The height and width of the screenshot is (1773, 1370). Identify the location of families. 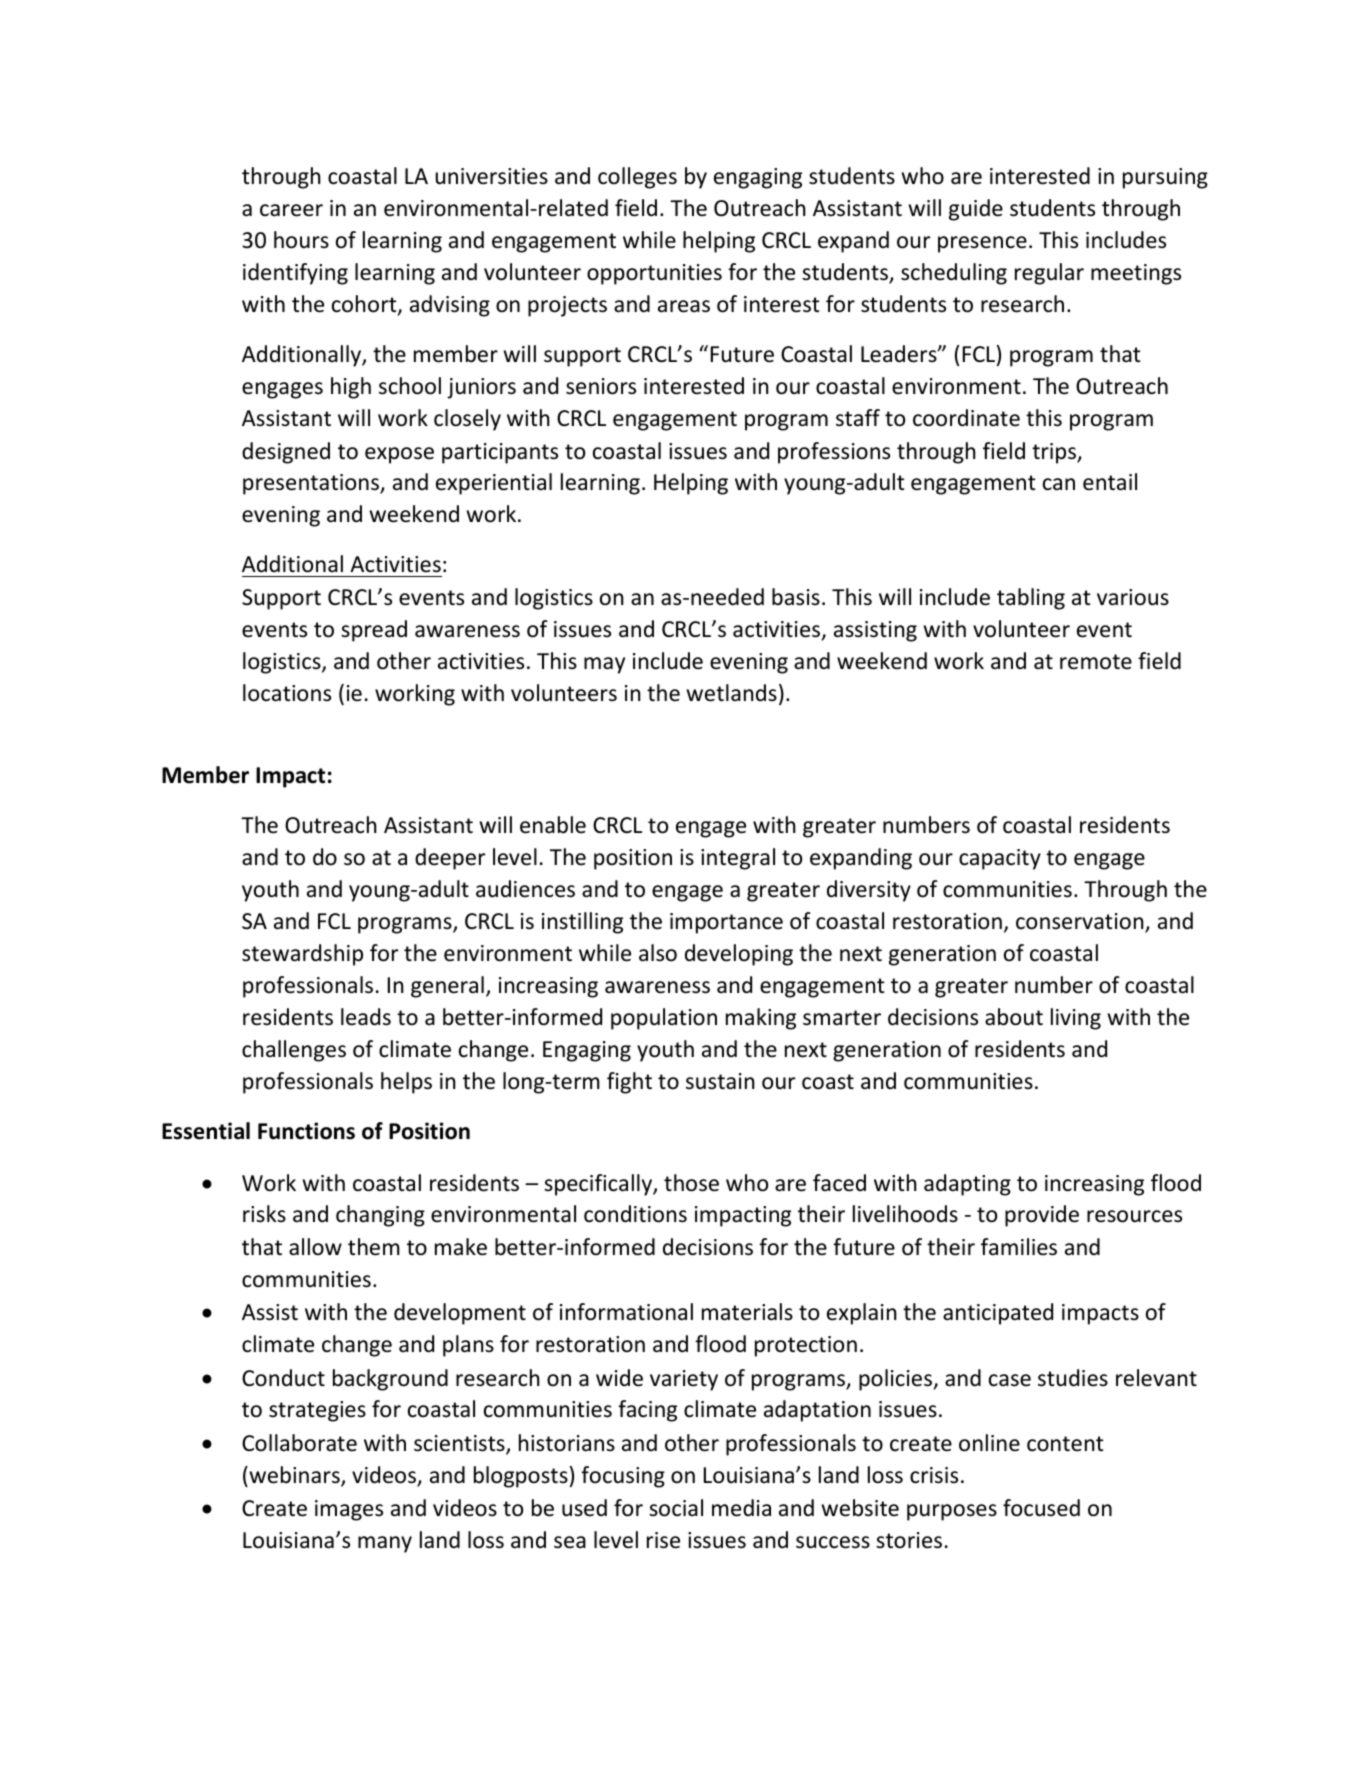
(1019, 1247).
